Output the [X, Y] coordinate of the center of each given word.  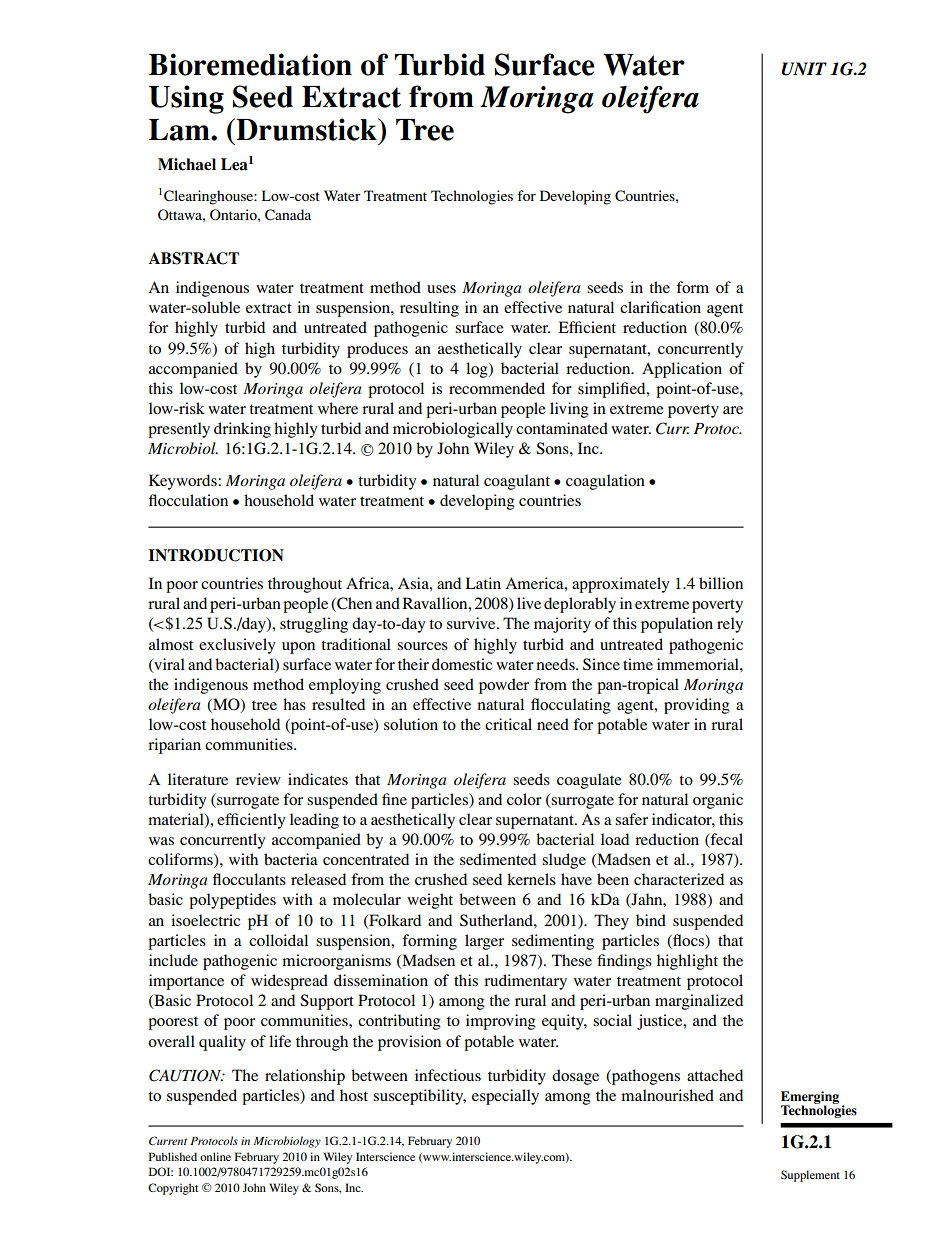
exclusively [237, 646]
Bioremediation [250, 64]
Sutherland [497, 920]
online [215, 1156]
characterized [679, 879]
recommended [497, 388]
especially [505, 1097]
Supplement [810, 1176]
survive [472, 623]
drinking [242, 430]
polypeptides [232, 901]
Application [682, 370]
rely [730, 625]
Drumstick [306, 129]
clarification [660, 307]
